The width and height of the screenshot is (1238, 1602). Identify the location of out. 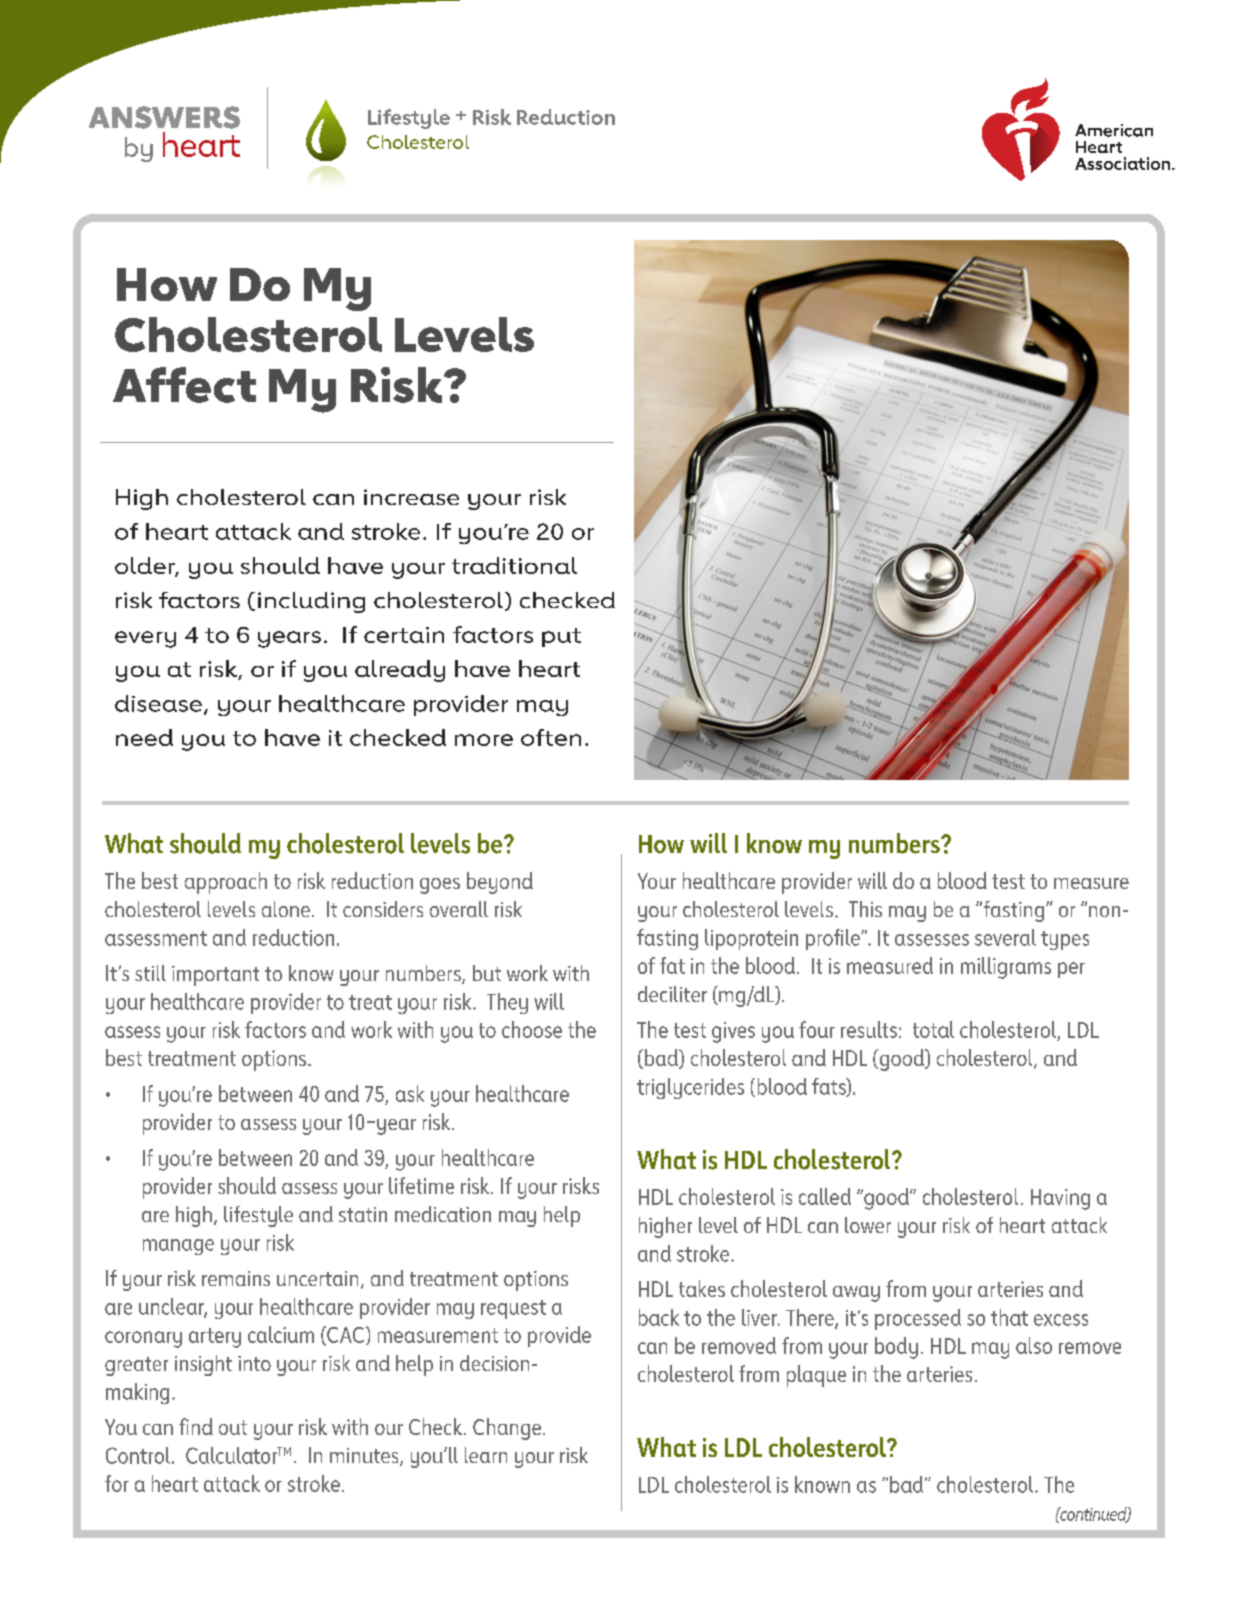
(233, 1427).
